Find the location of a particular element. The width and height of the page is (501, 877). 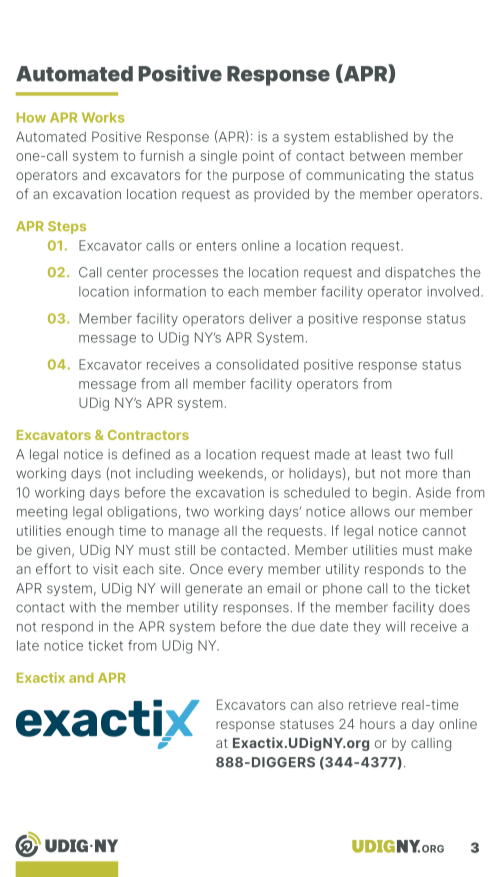

Steps is located at coordinates (67, 227).
